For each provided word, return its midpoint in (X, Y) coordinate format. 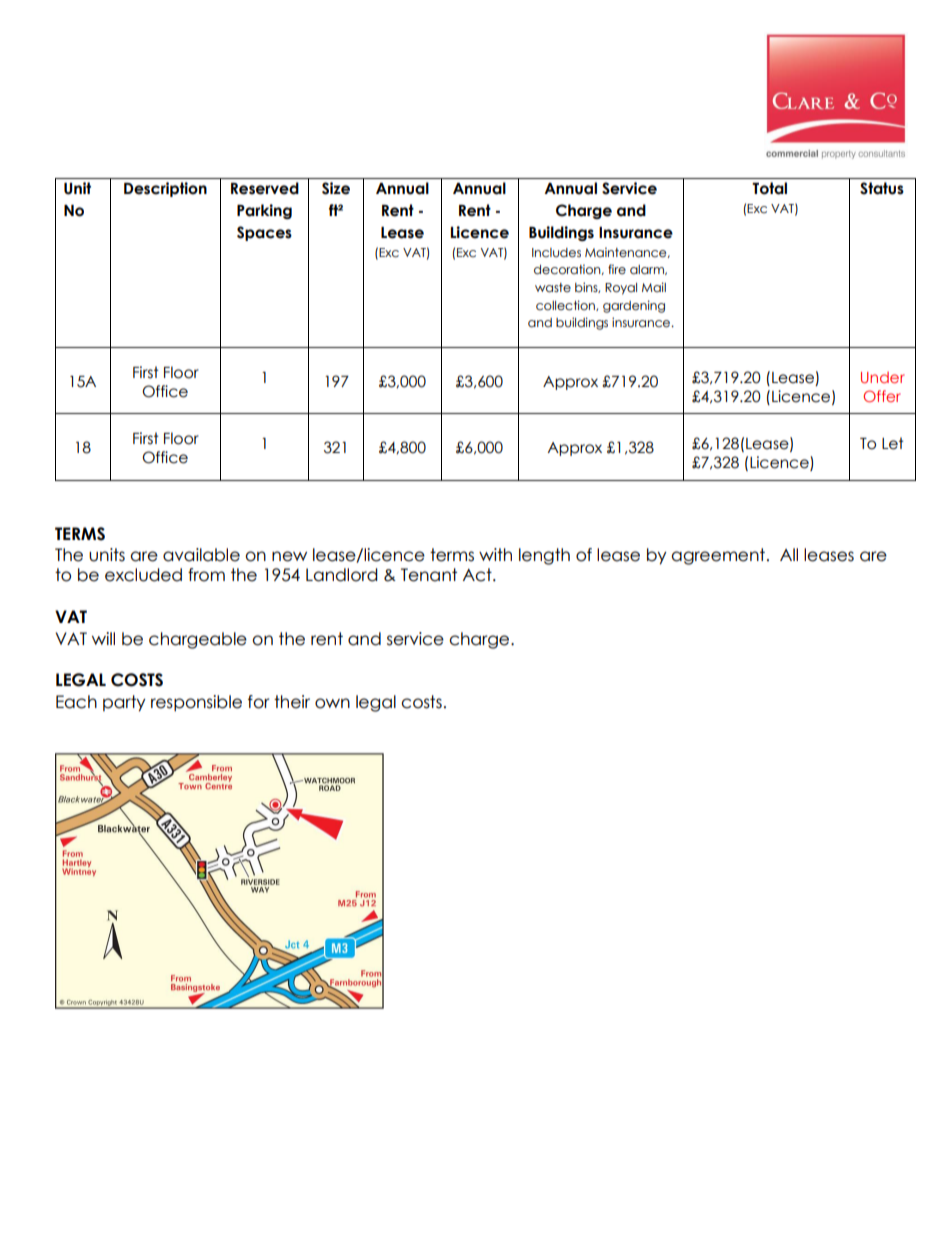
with (495, 554)
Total (769, 188)
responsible (196, 703)
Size (336, 188)
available (201, 555)
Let (893, 443)
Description (165, 189)
